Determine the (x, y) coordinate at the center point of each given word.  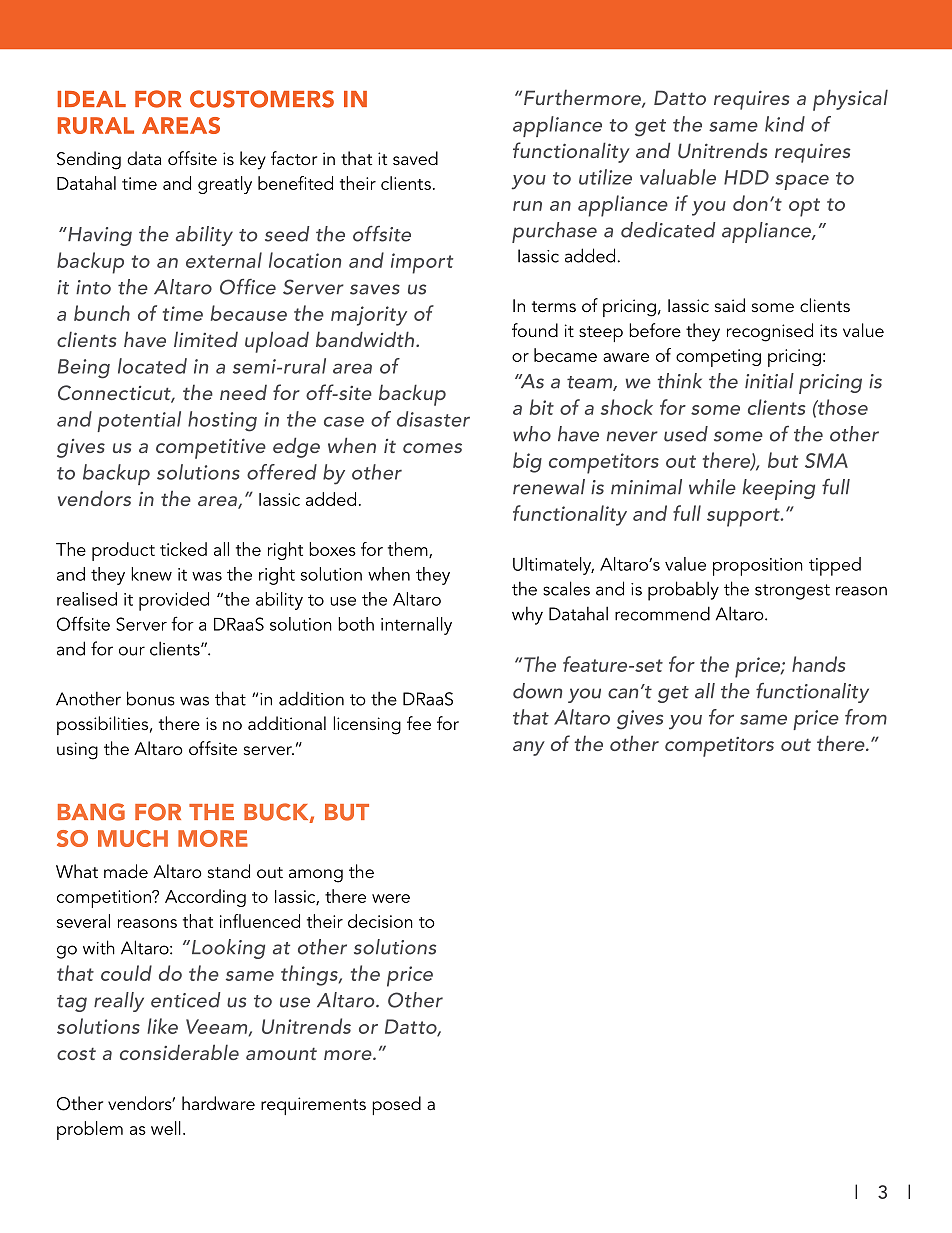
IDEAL (92, 99)
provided (174, 601)
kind (785, 124)
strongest (792, 592)
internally (416, 626)
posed (396, 1105)
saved (415, 158)
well (166, 1128)
